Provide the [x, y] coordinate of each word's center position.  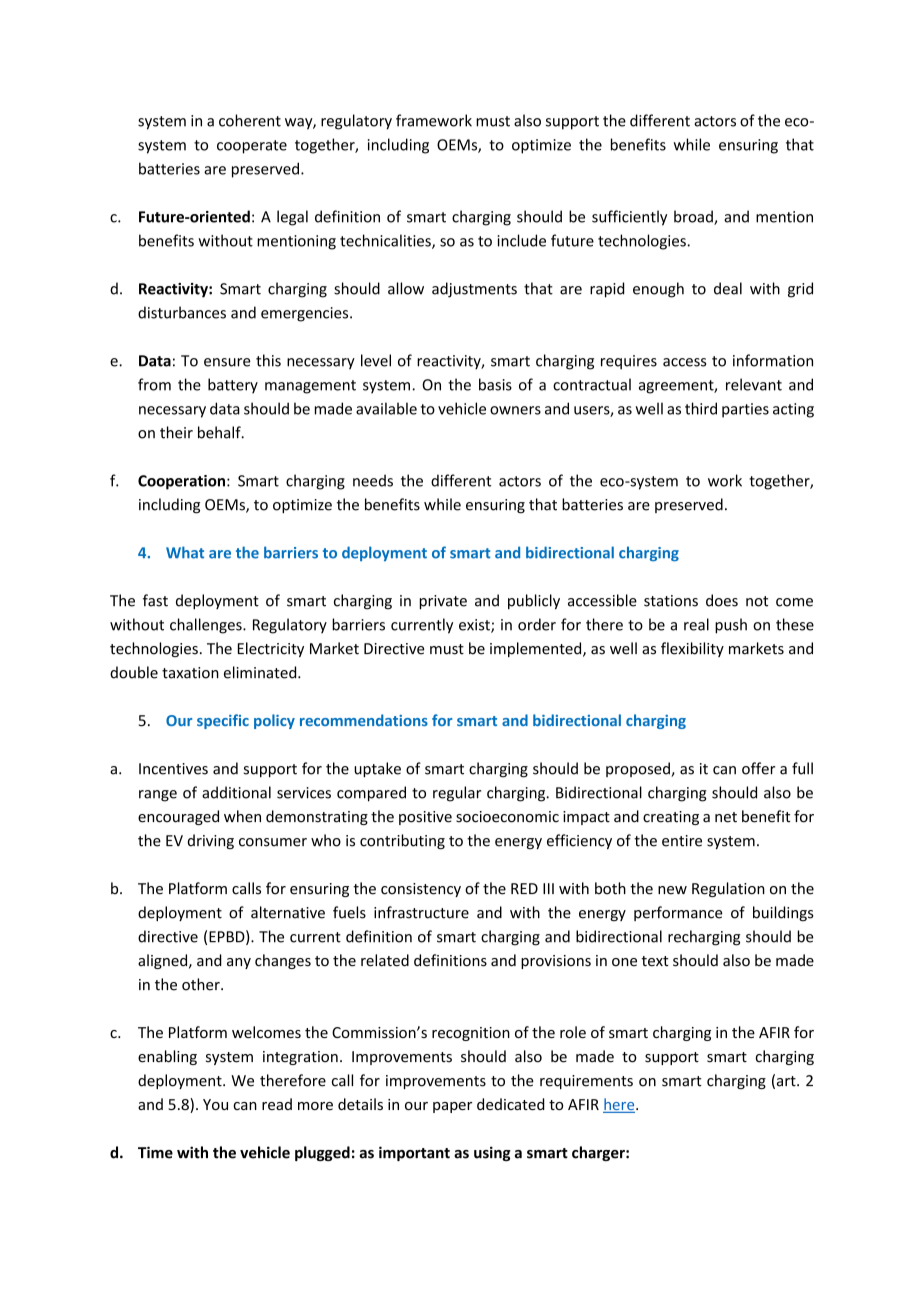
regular [457, 794]
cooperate [252, 147]
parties [745, 410]
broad [694, 217]
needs [373, 480]
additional [236, 792]
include [522, 240]
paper [452, 1107]
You [215, 1104]
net [726, 817]
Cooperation [181, 482]
